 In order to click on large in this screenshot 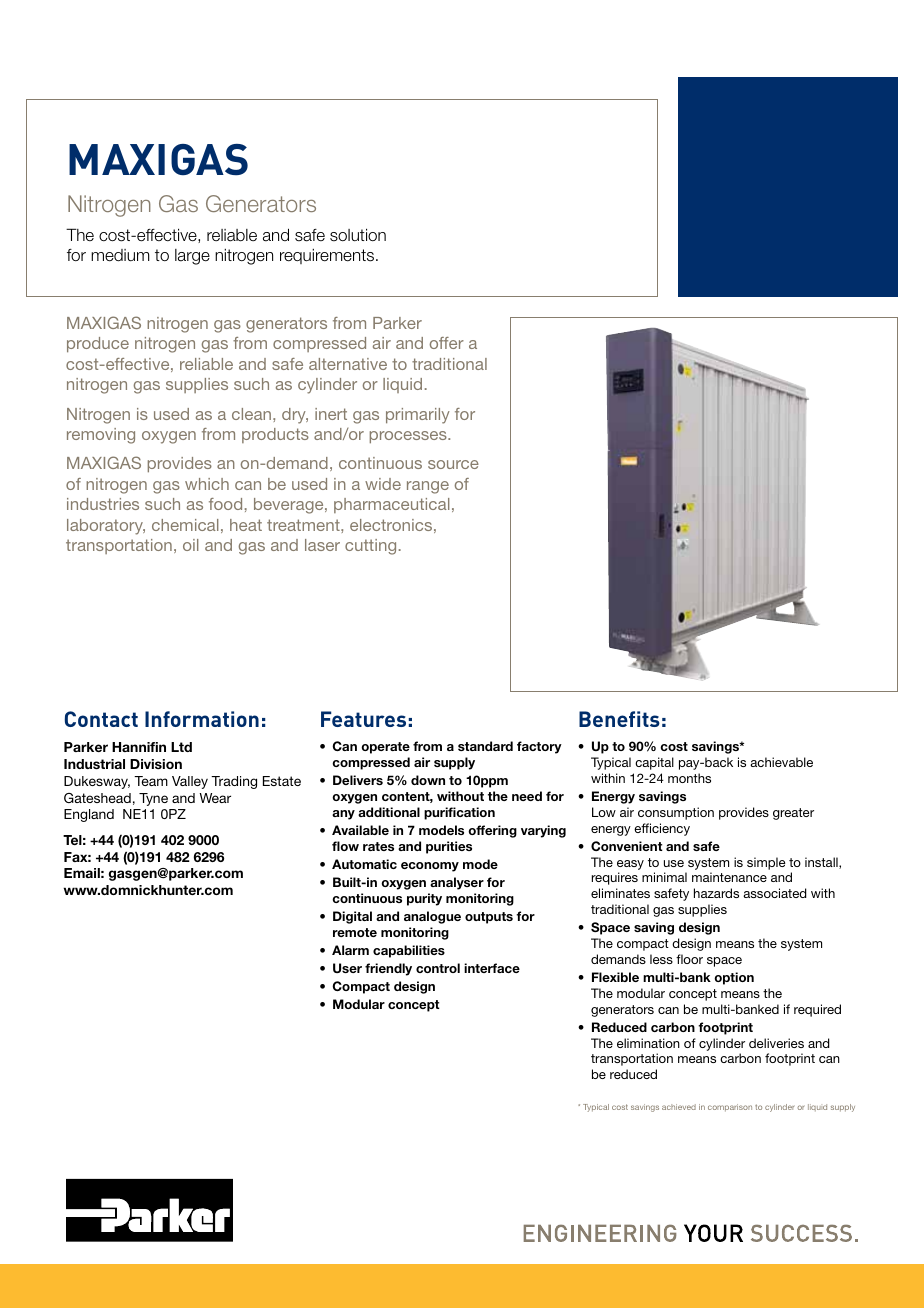, I will do `click(192, 257)`.
